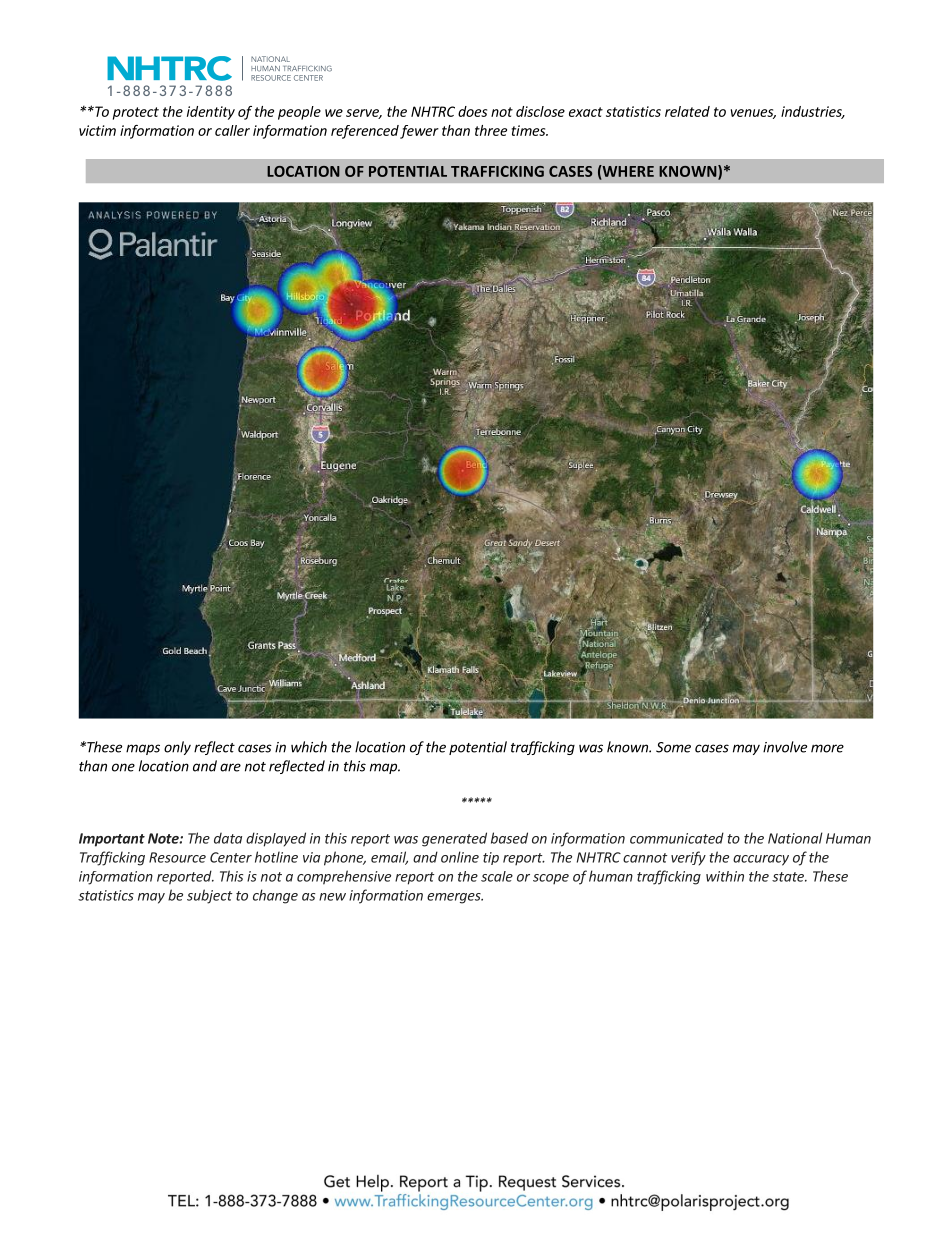  What do you see at coordinates (177, 857) in the screenshot?
I see `Resource` at bounding box center [177, 857].
